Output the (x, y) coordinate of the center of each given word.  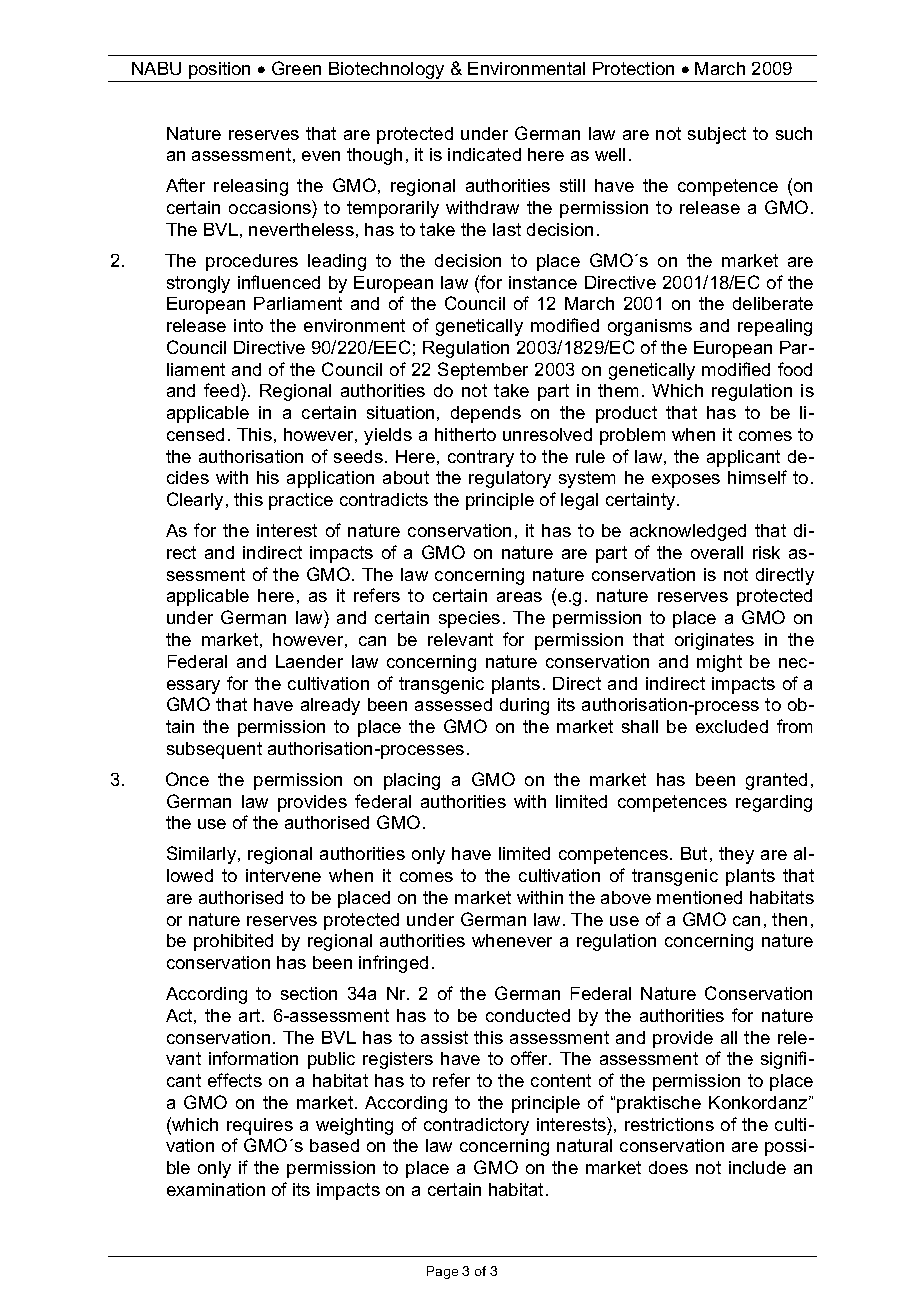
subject (717, 135)
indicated (484, 154)
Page (442, 1272)
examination (216, 1189)
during (524, 706)
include (757, 1167)
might (719, 663)
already (330, 706)
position (219, 70)
